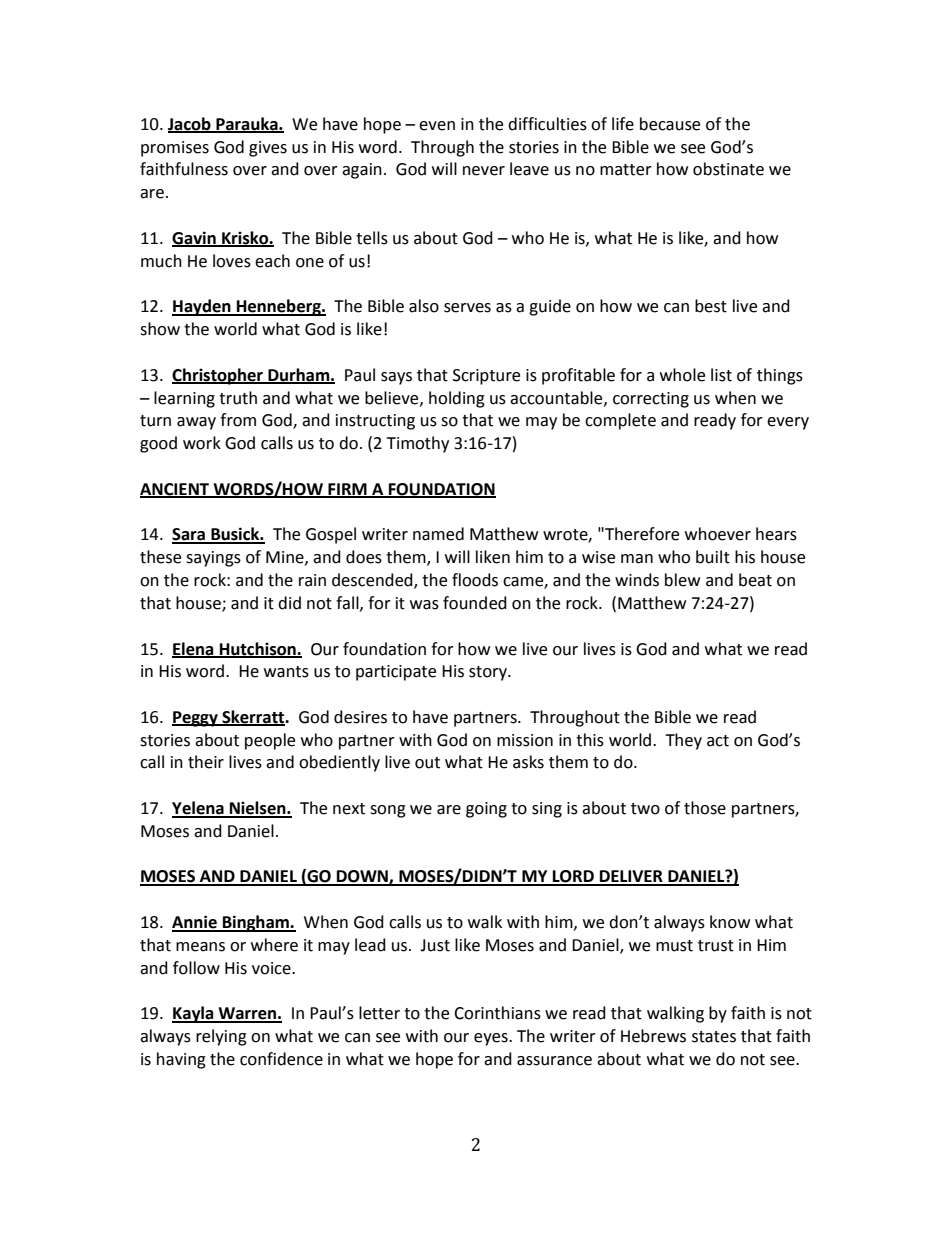 Image resolution: width=952 pixels, height=1233 pixels. Describe the element at coordinates (682, 580) in the screenshot. I see `blew` at that location.
